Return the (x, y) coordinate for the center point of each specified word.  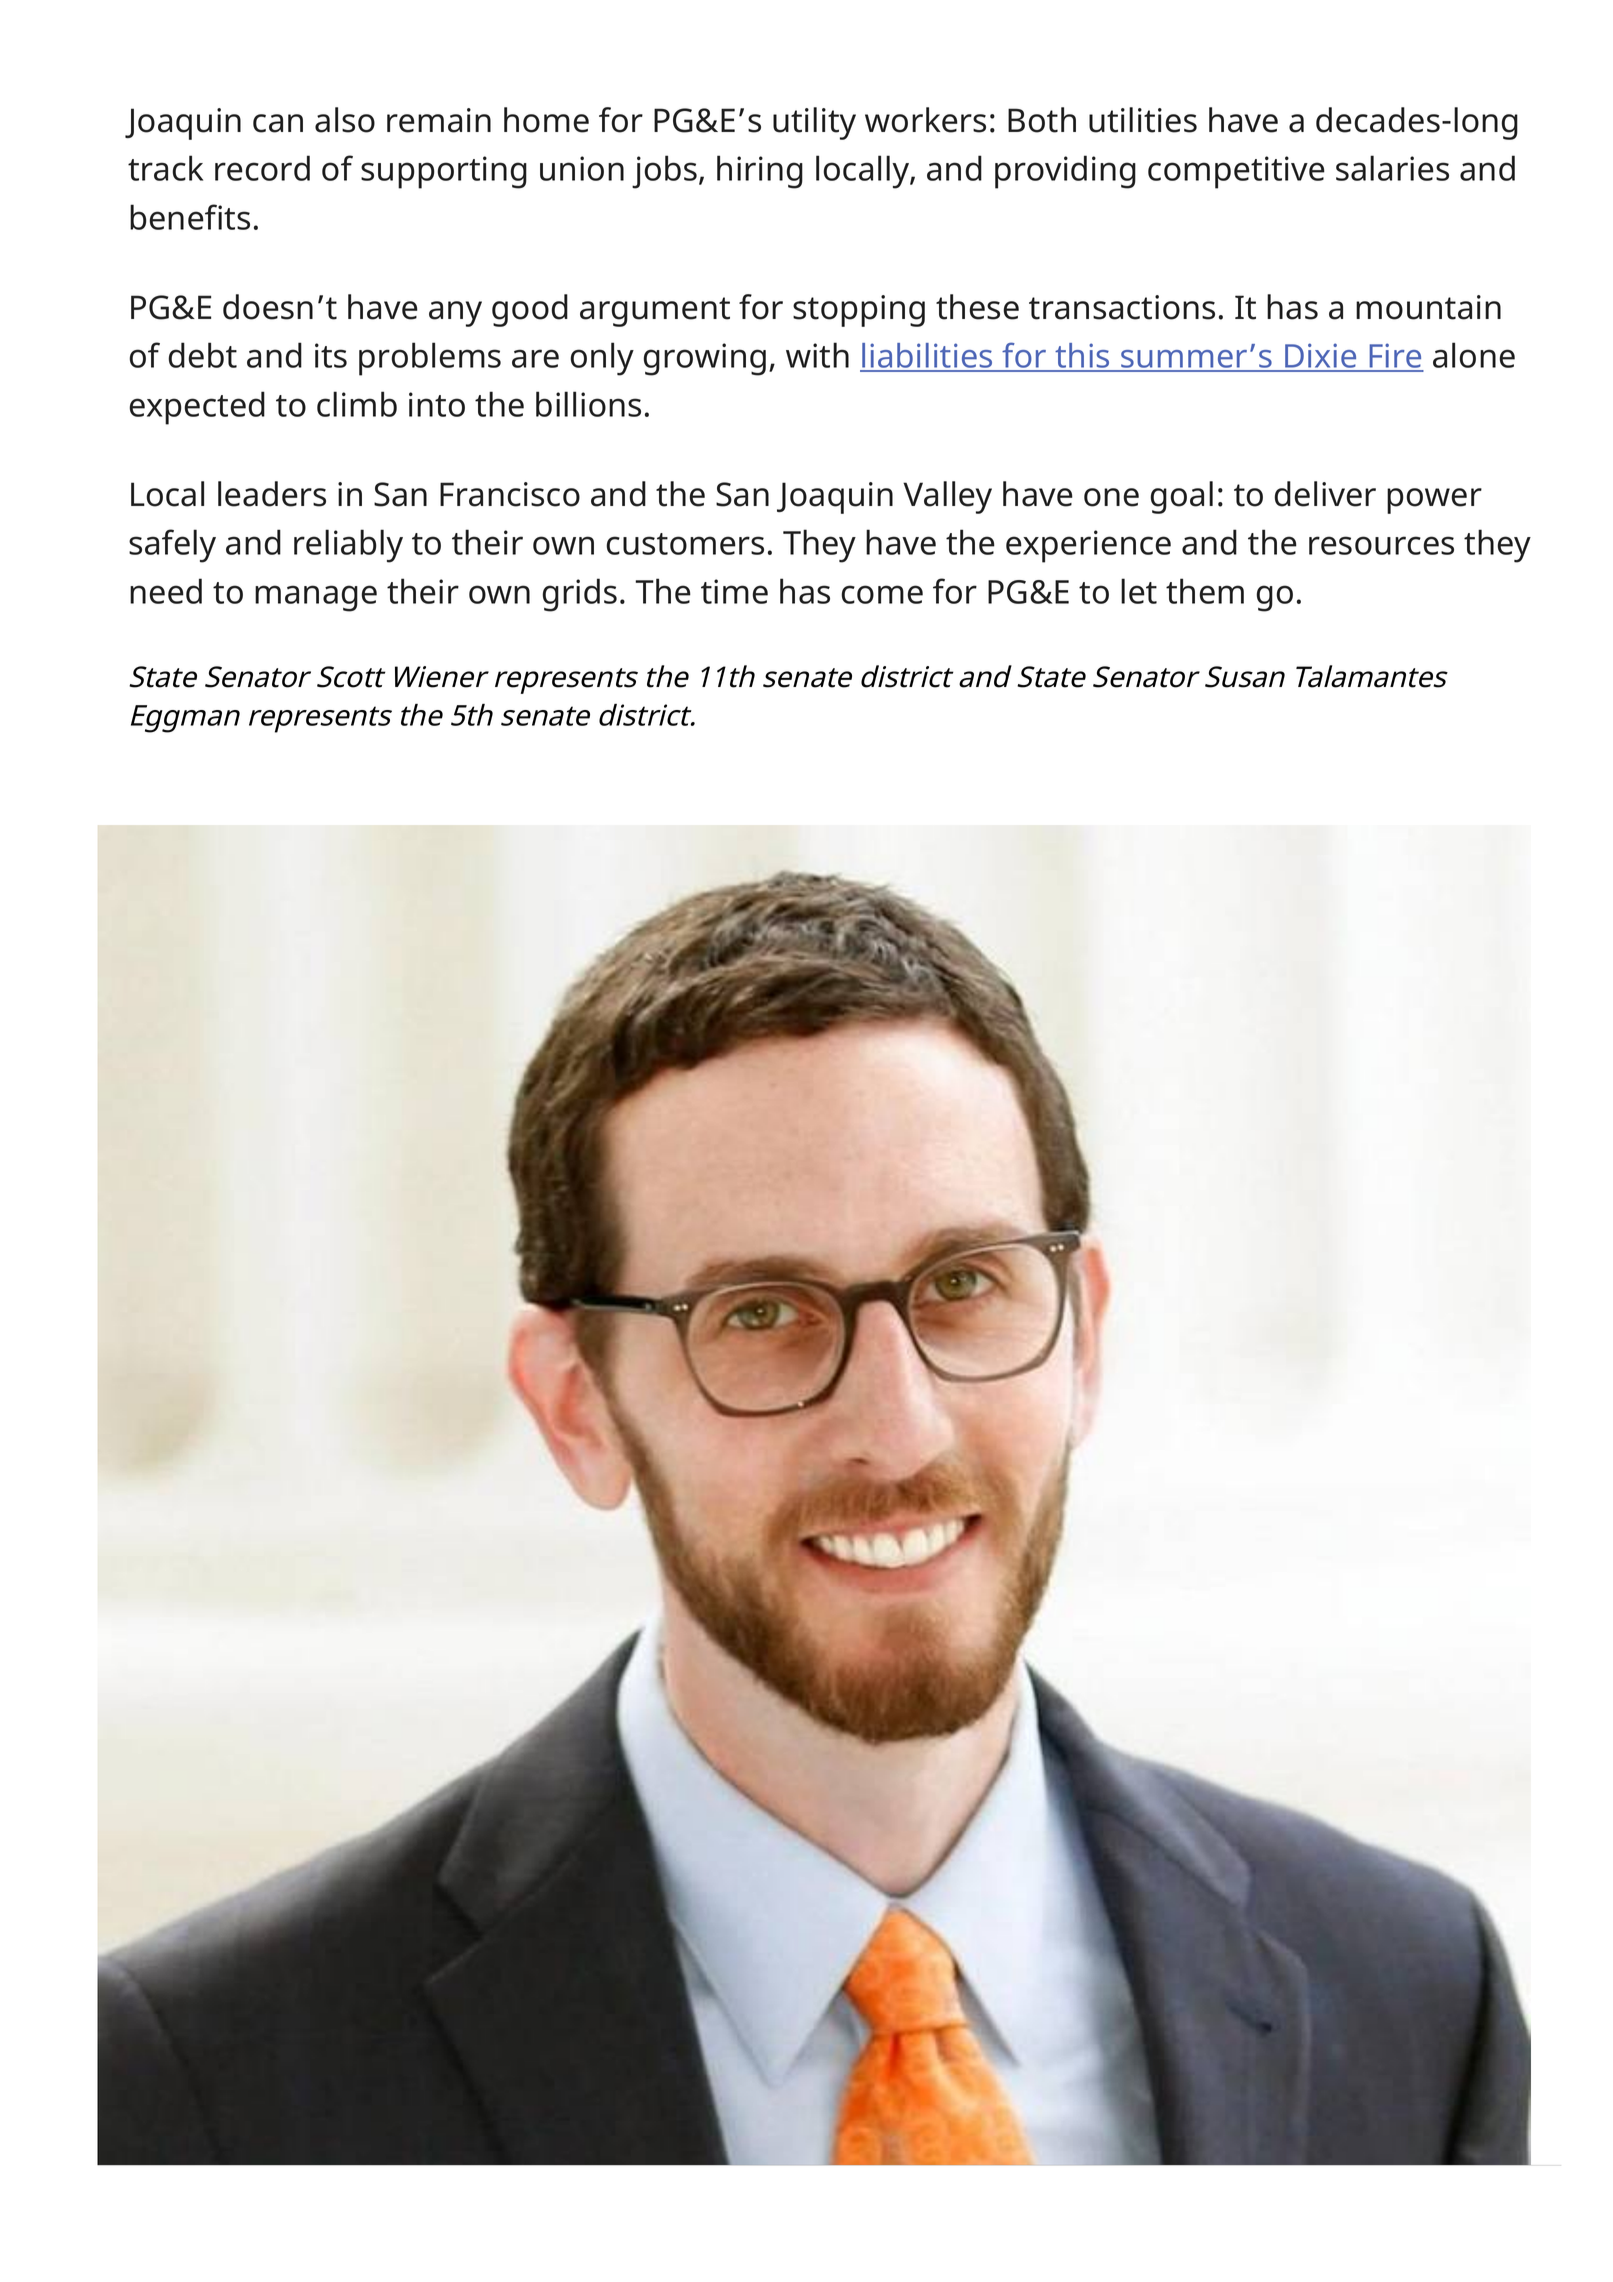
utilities (1143, 120)
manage (316, 598)
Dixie (1321, 357)
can (278, 123)
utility (814, 123)
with (817, 355)
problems (430, 359)
